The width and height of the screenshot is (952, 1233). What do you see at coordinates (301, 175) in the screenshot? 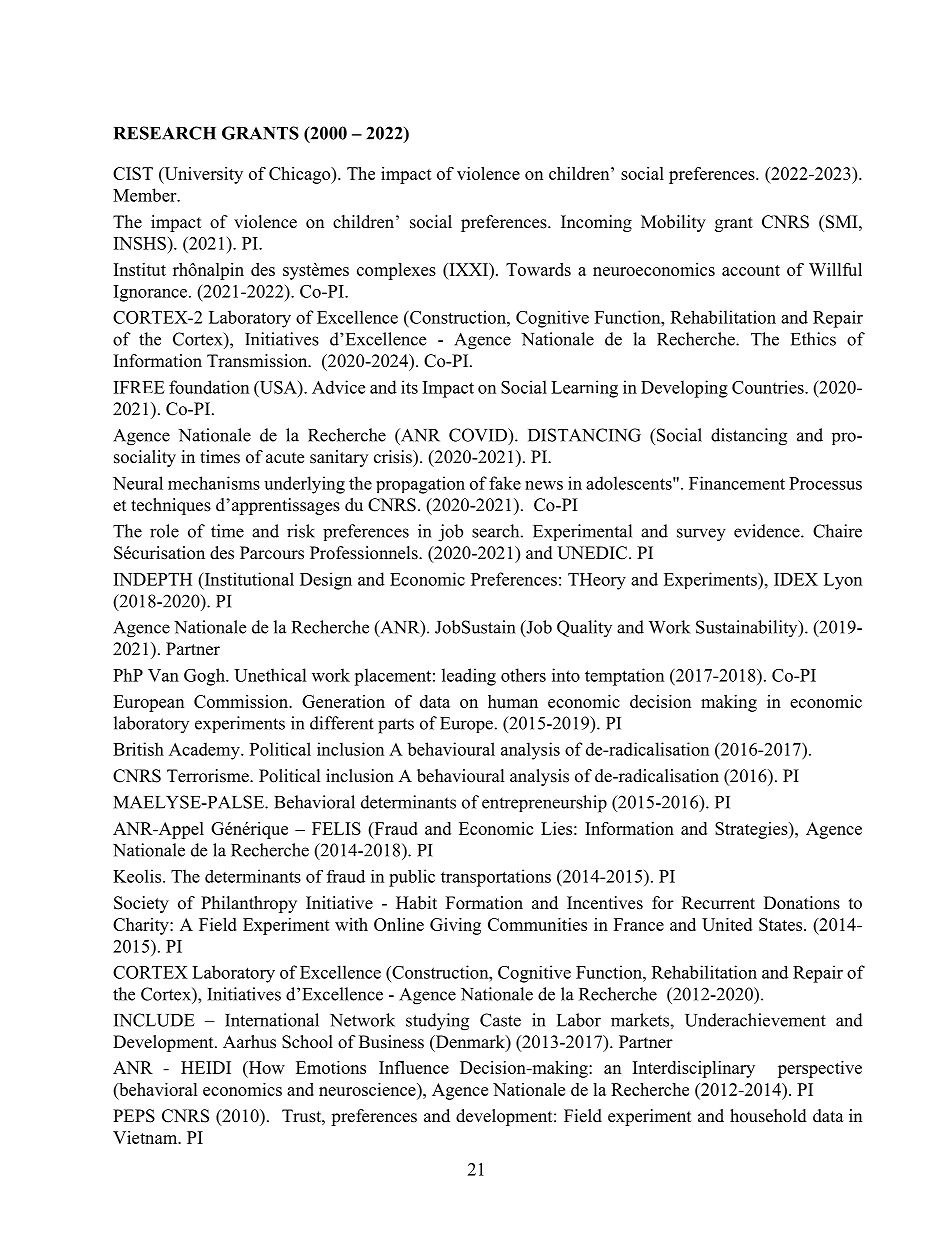
I see `Chicago` at bounding box center [301, 175].
